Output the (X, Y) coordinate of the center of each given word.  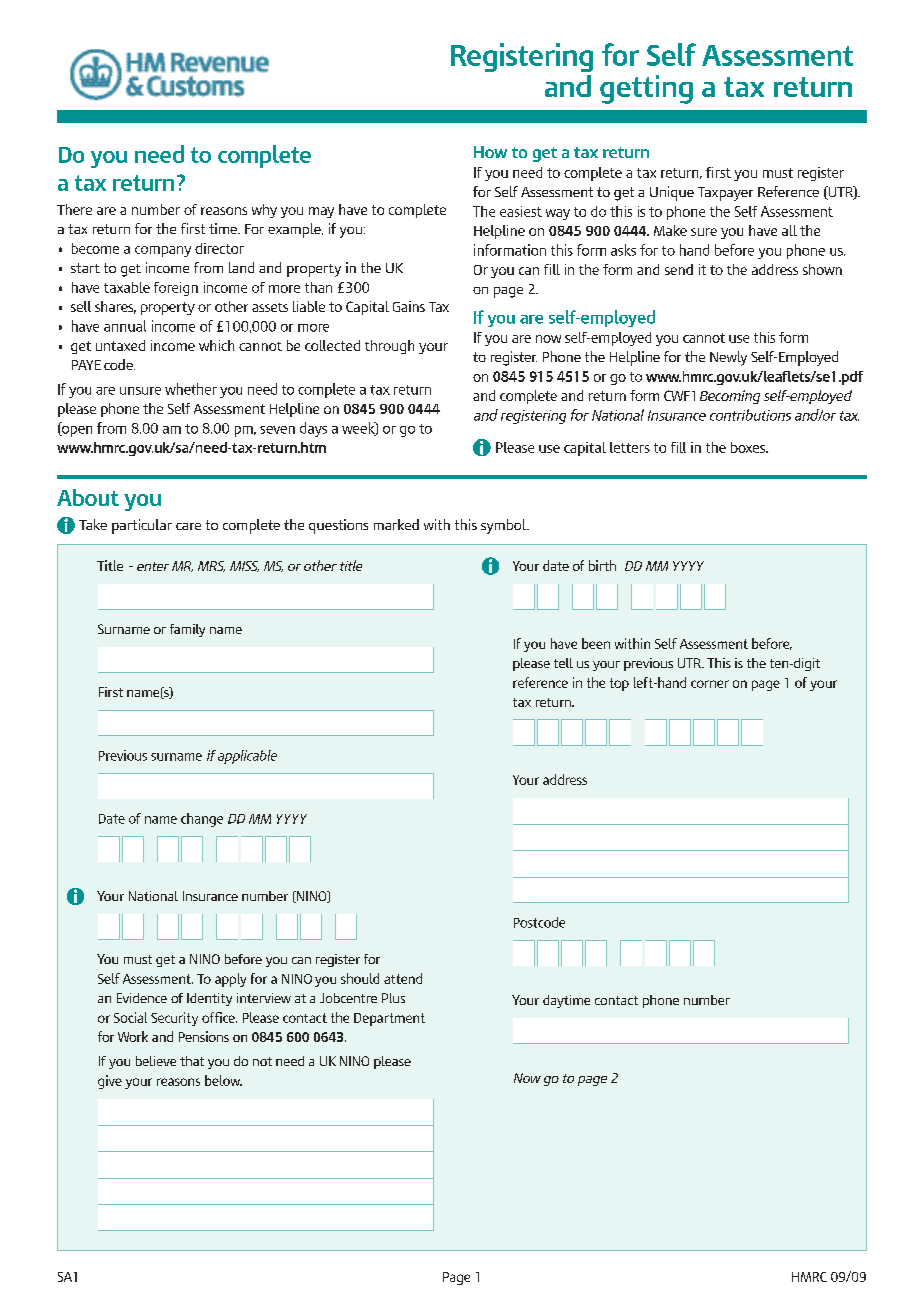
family (187, 630)
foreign (176, 289)
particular (142, 526)
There (74, 209)
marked (396, 524)
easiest (521, 211)
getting (646, 89)
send (679, 269)
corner (710, 684)
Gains (409, 306)
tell (563, 663)
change (202, 820)
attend (403, 978)
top (619, 684)
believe (156, 1061)
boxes (749, 447)
